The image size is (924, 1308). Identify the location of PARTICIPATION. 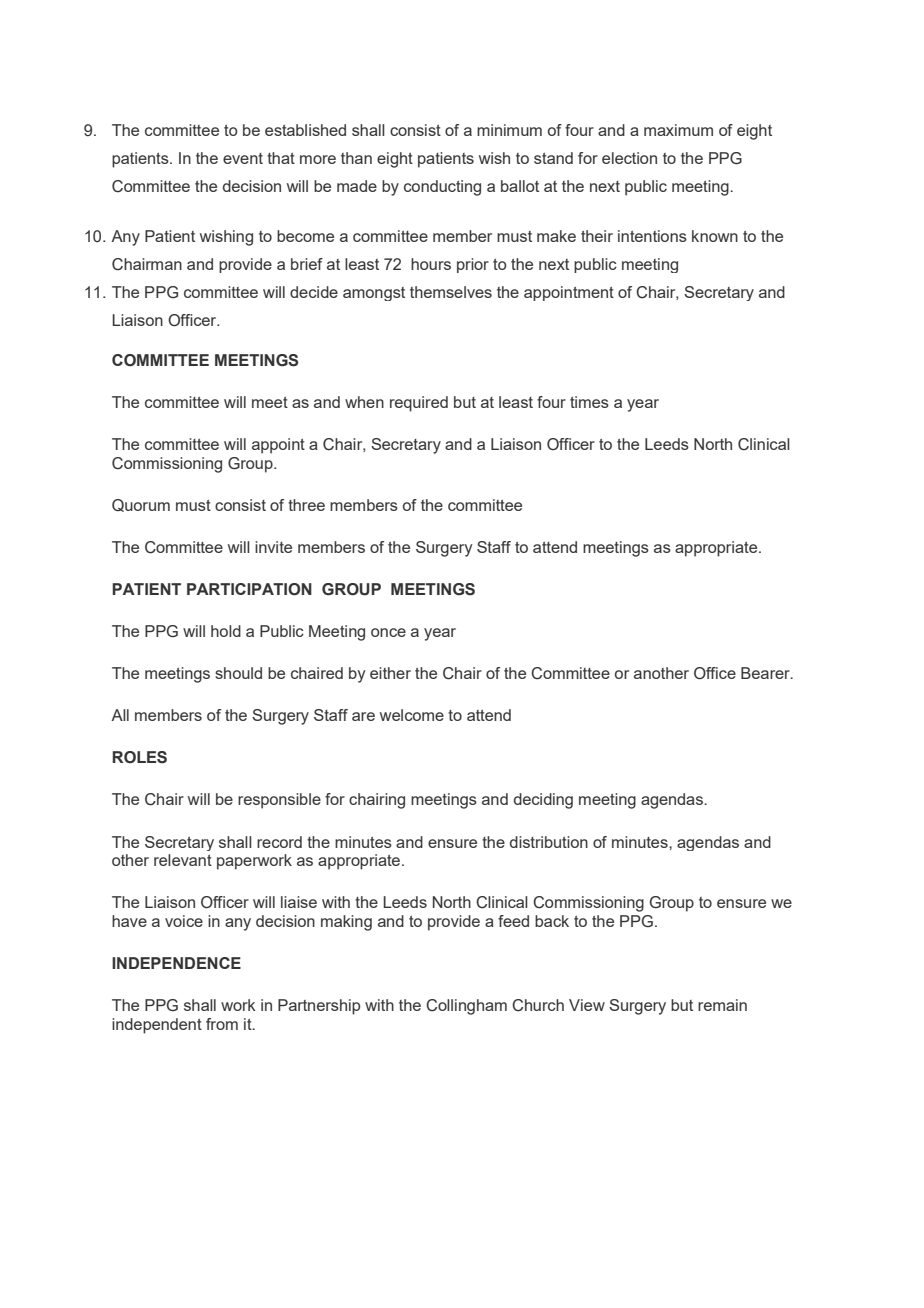
(249, 589).
